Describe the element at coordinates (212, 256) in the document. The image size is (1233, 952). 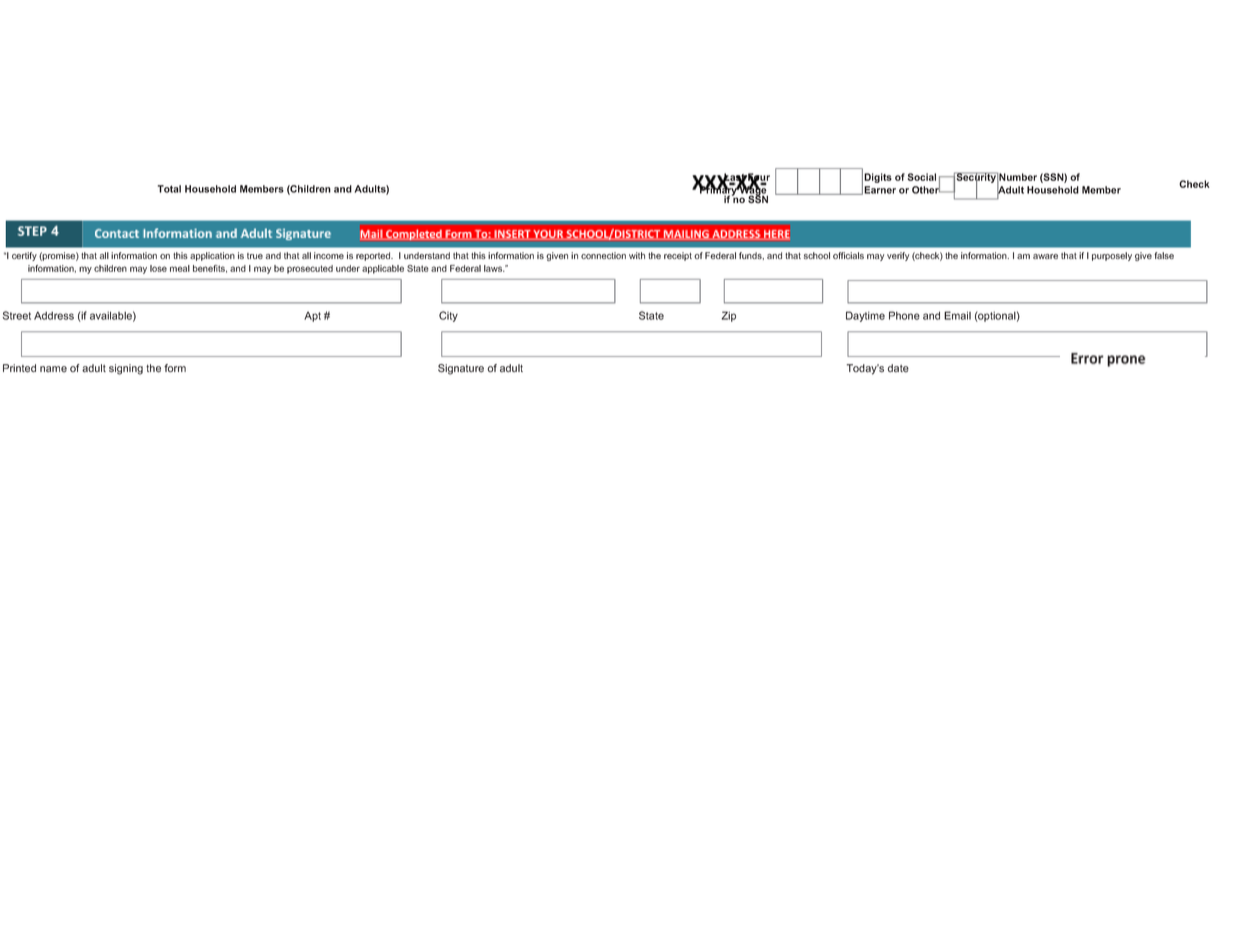
I see `application` at that location.
